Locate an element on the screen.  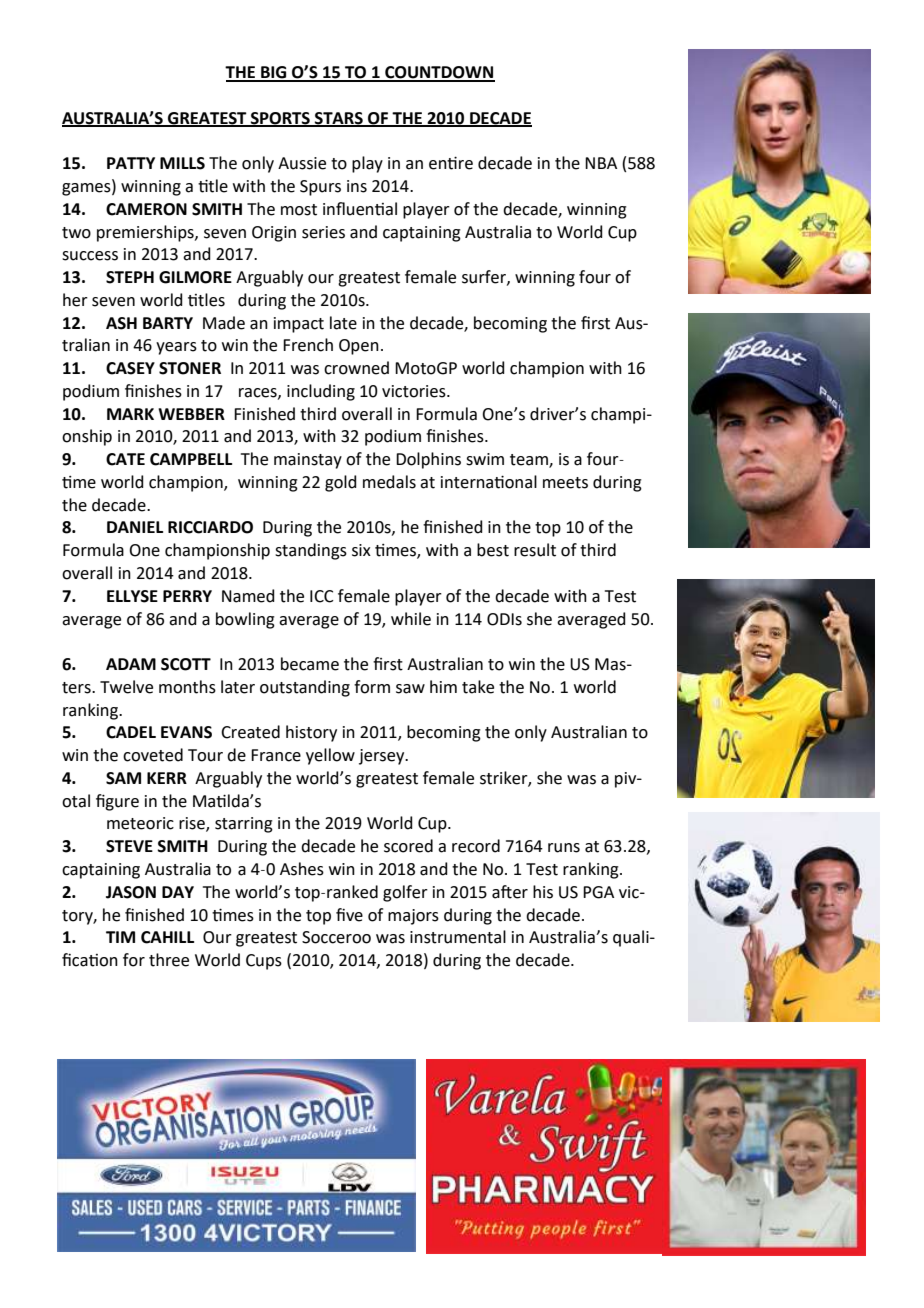
MARK is located at coordinates (130, 414).
